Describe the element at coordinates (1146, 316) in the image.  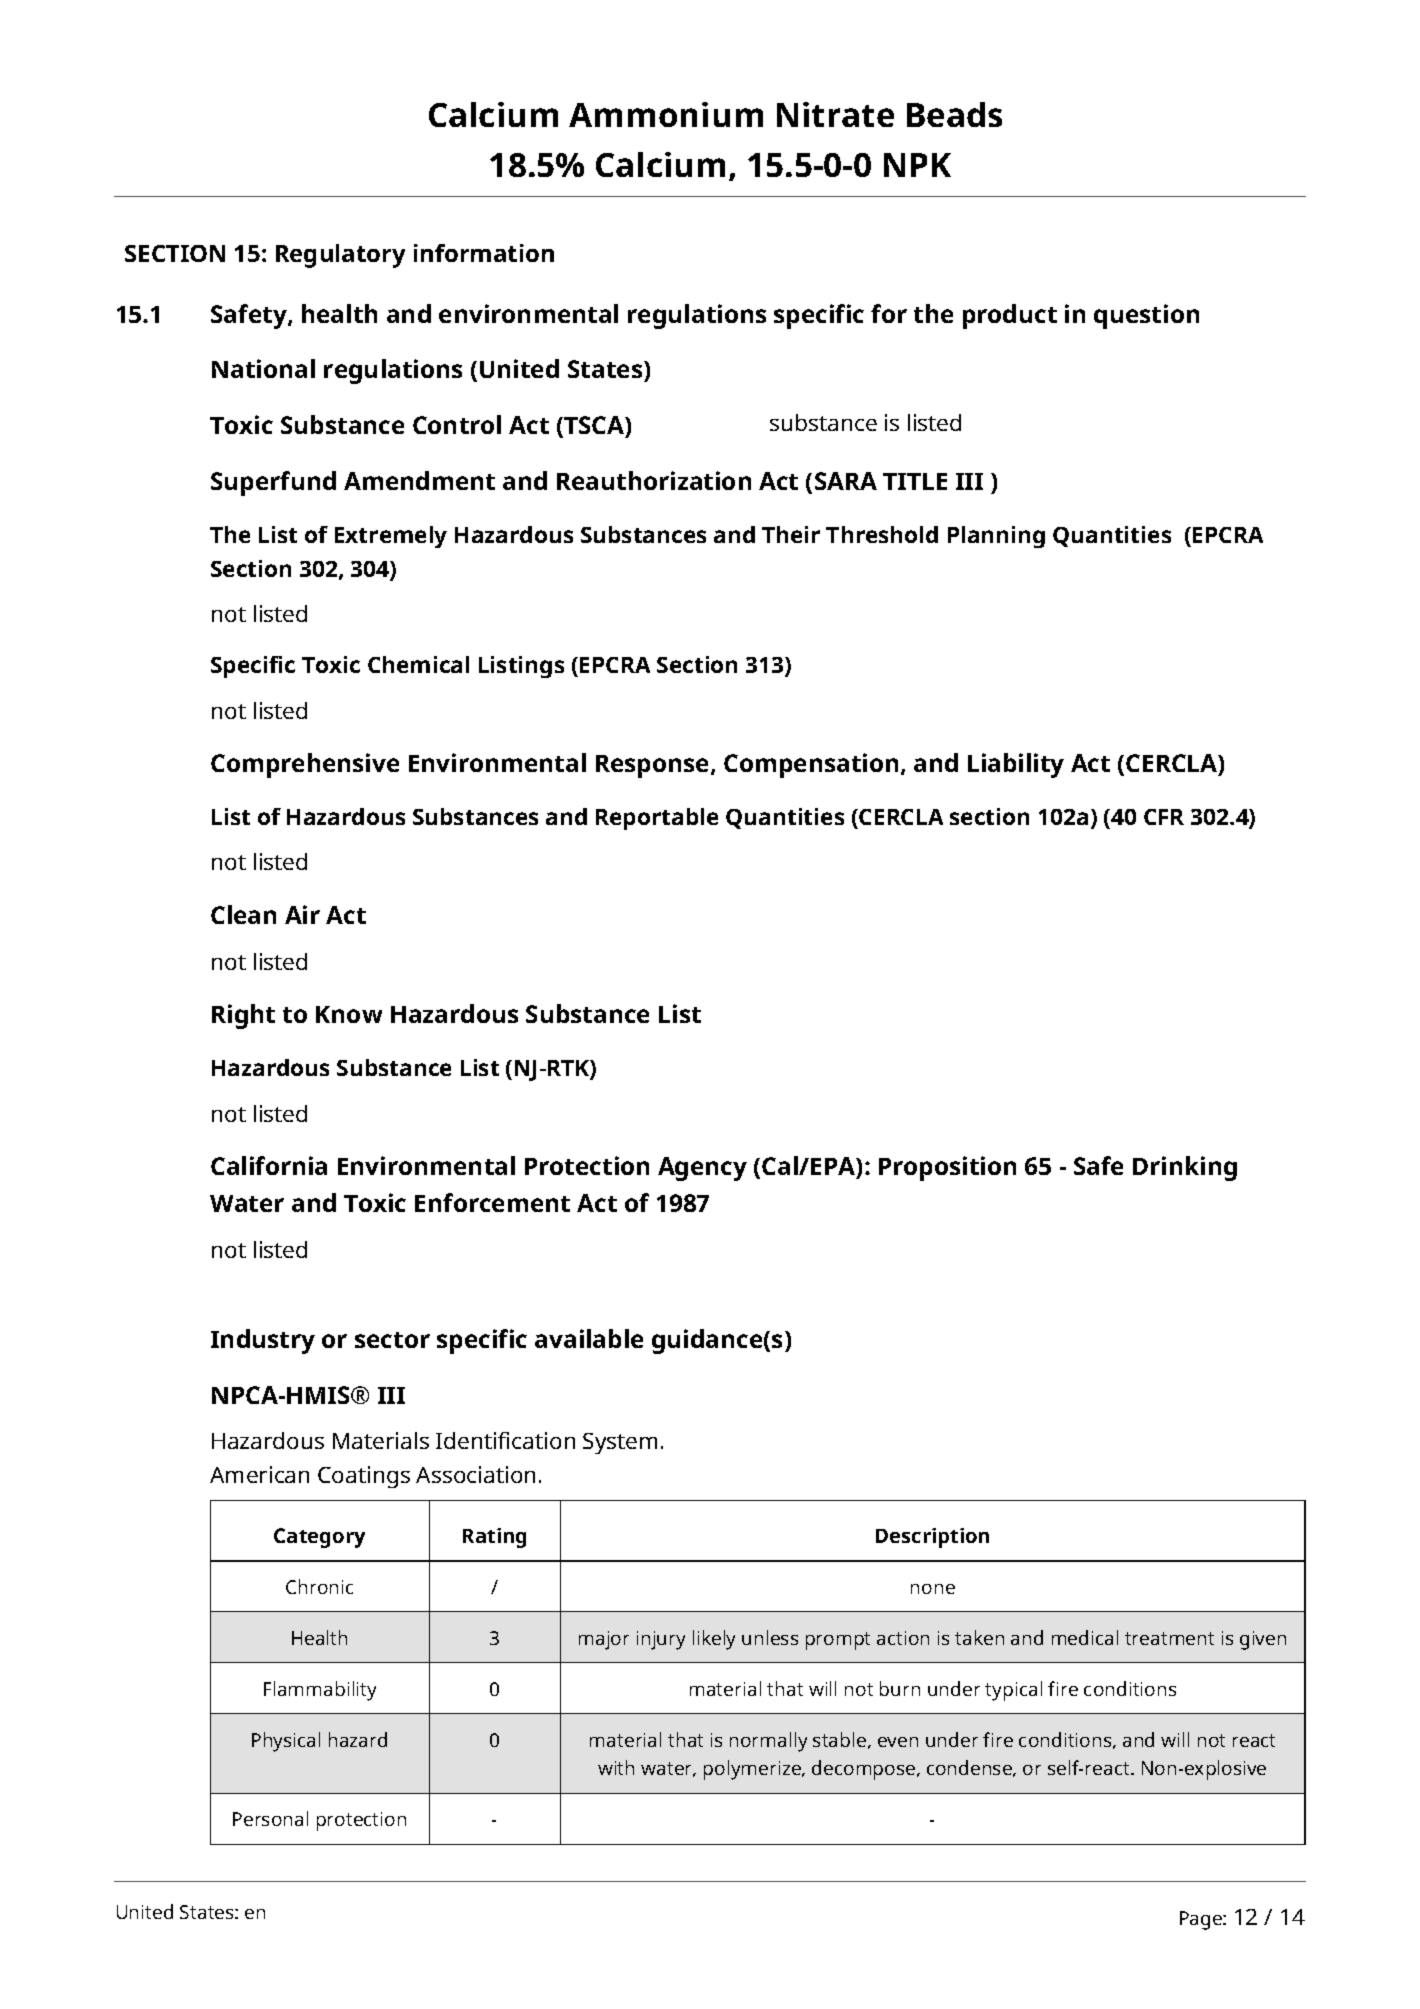
I see `question` at that location.
